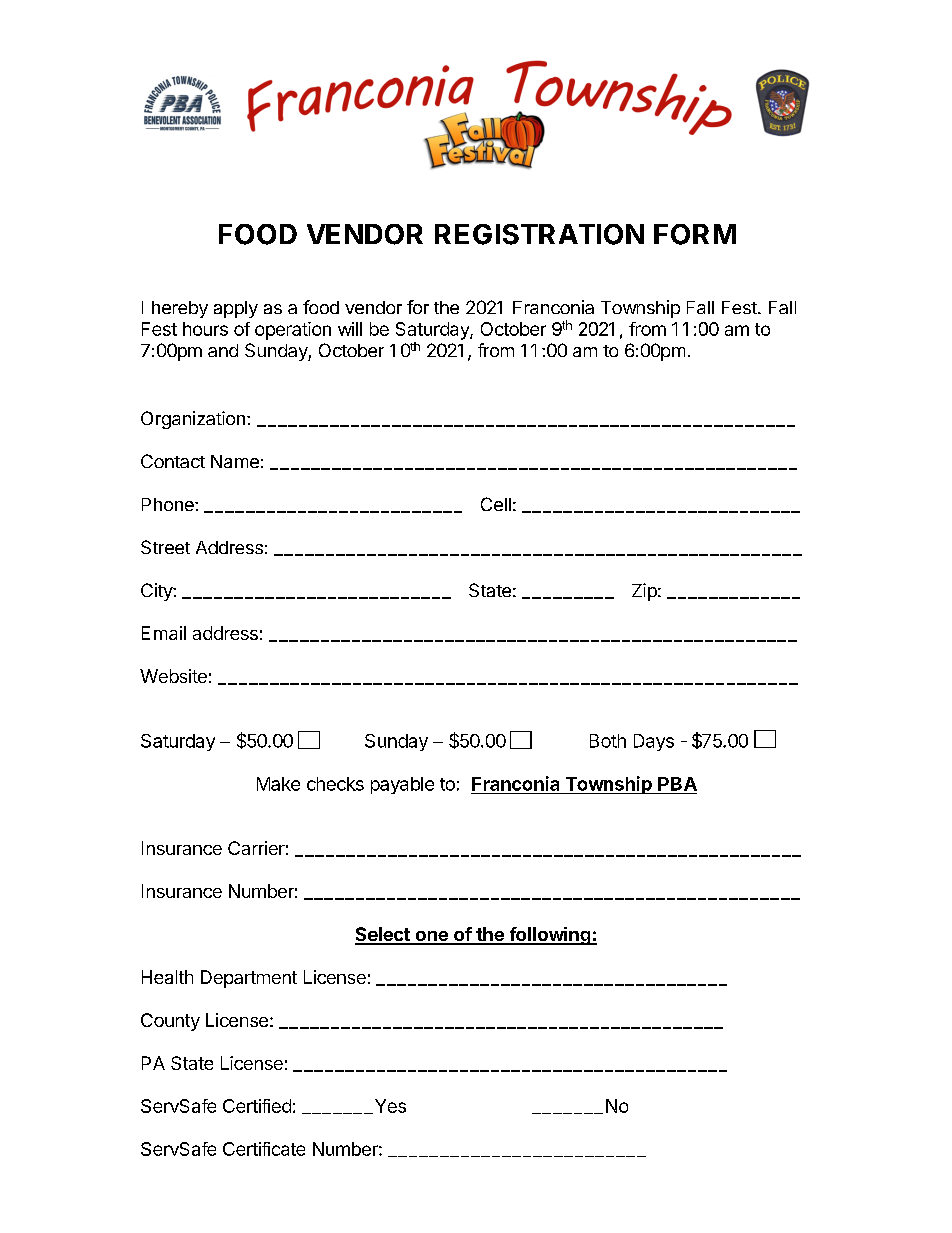  What do you see at coordinates (677, 784) in the screenshot?
I see `PBA` at bounding box center [677, 784].
